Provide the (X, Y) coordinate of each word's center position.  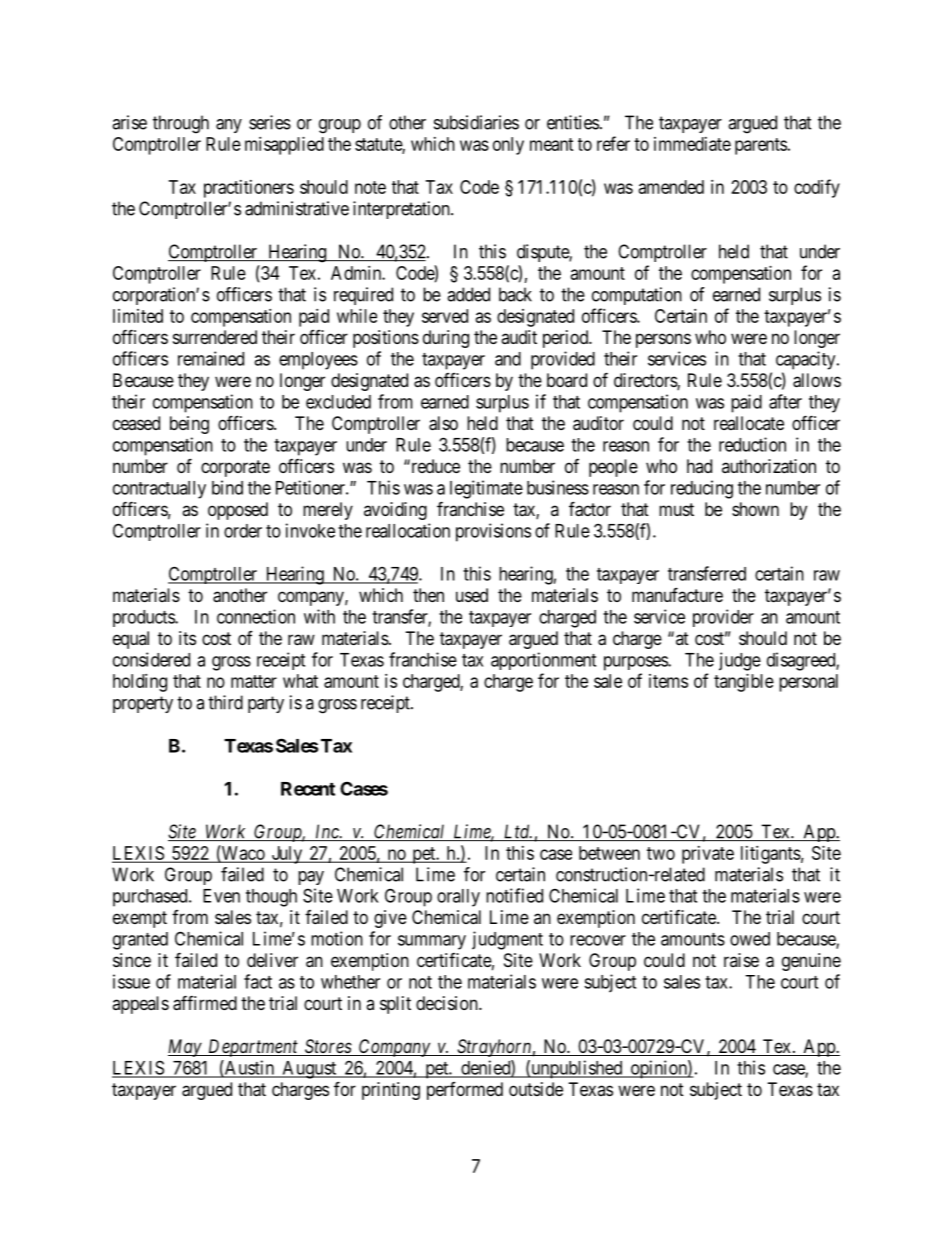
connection (256, 616)
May (185, 1048)
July (287, 855)
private (708, 855)
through (181, 124)
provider (723, 618)
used (472, 595)
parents (761, 146)
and (508, 359)
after (785, 401)
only (508, 146)
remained (211, 358)
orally (458, 898)
